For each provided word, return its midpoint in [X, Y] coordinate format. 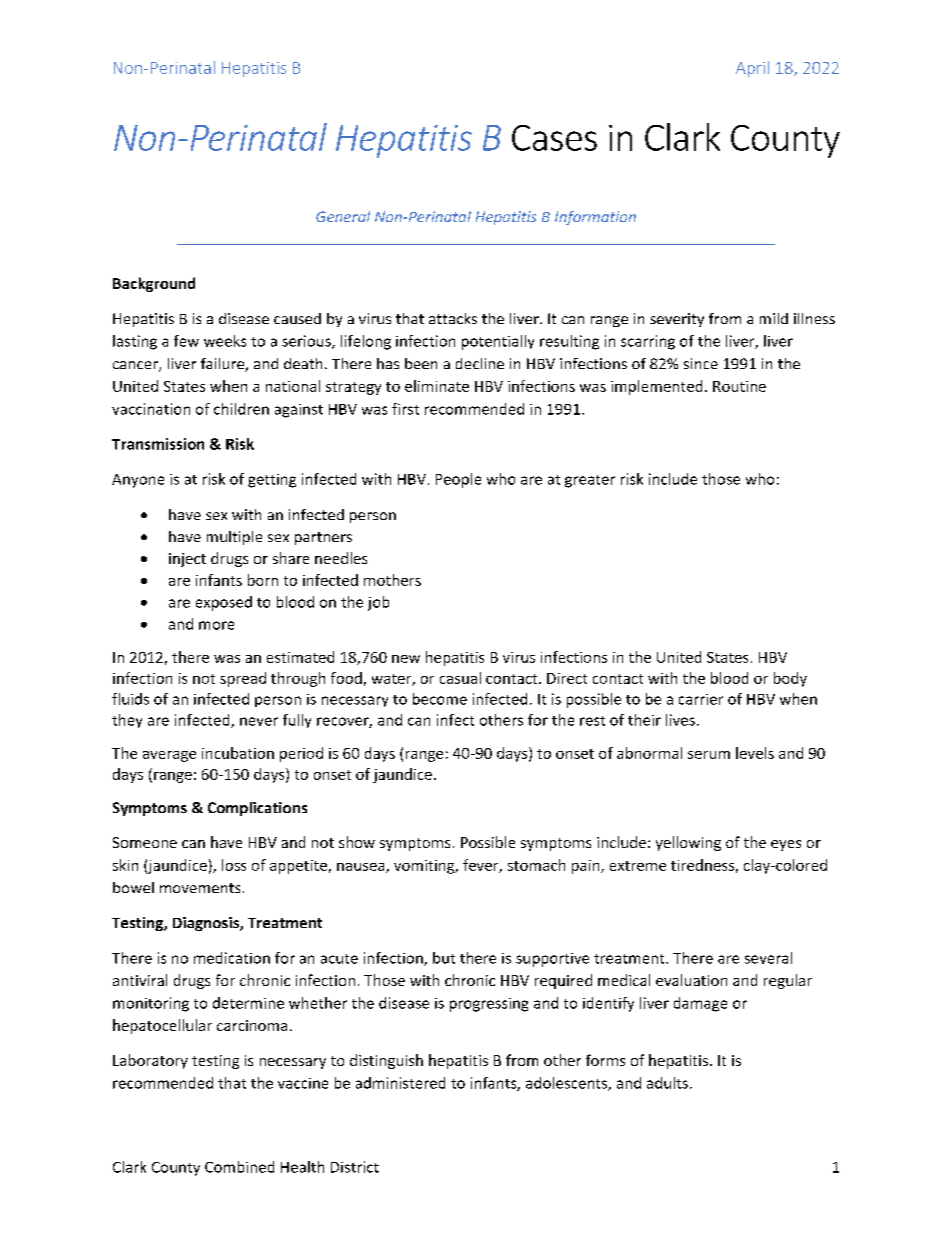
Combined [239, 1167]
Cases [554, 138]
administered [400, 1083]
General [343, 216]
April [752, 69]
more [216, 625]
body [790, 679]
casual [460, 678]
